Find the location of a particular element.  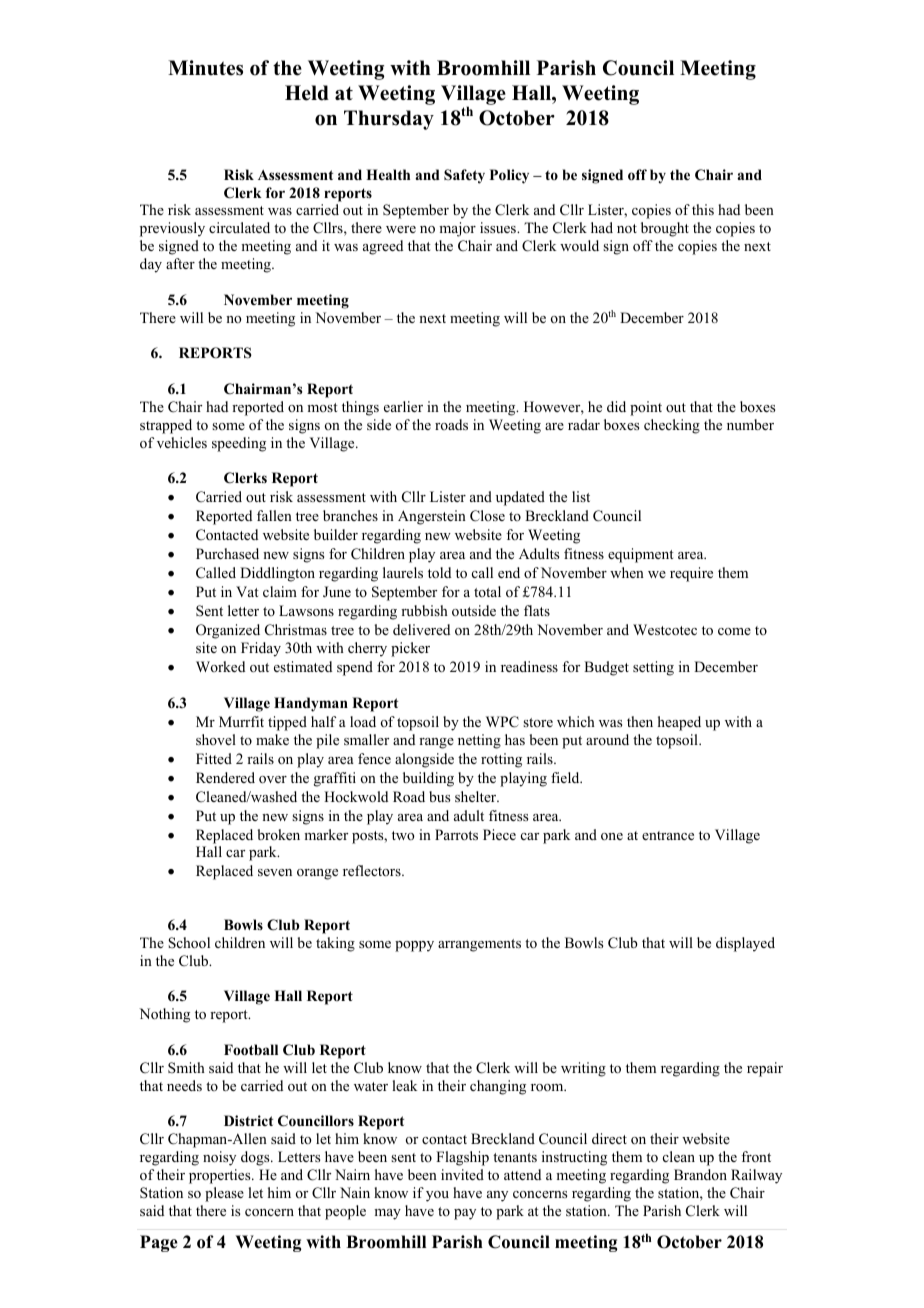

checking is located at coordinates (672, 426).
